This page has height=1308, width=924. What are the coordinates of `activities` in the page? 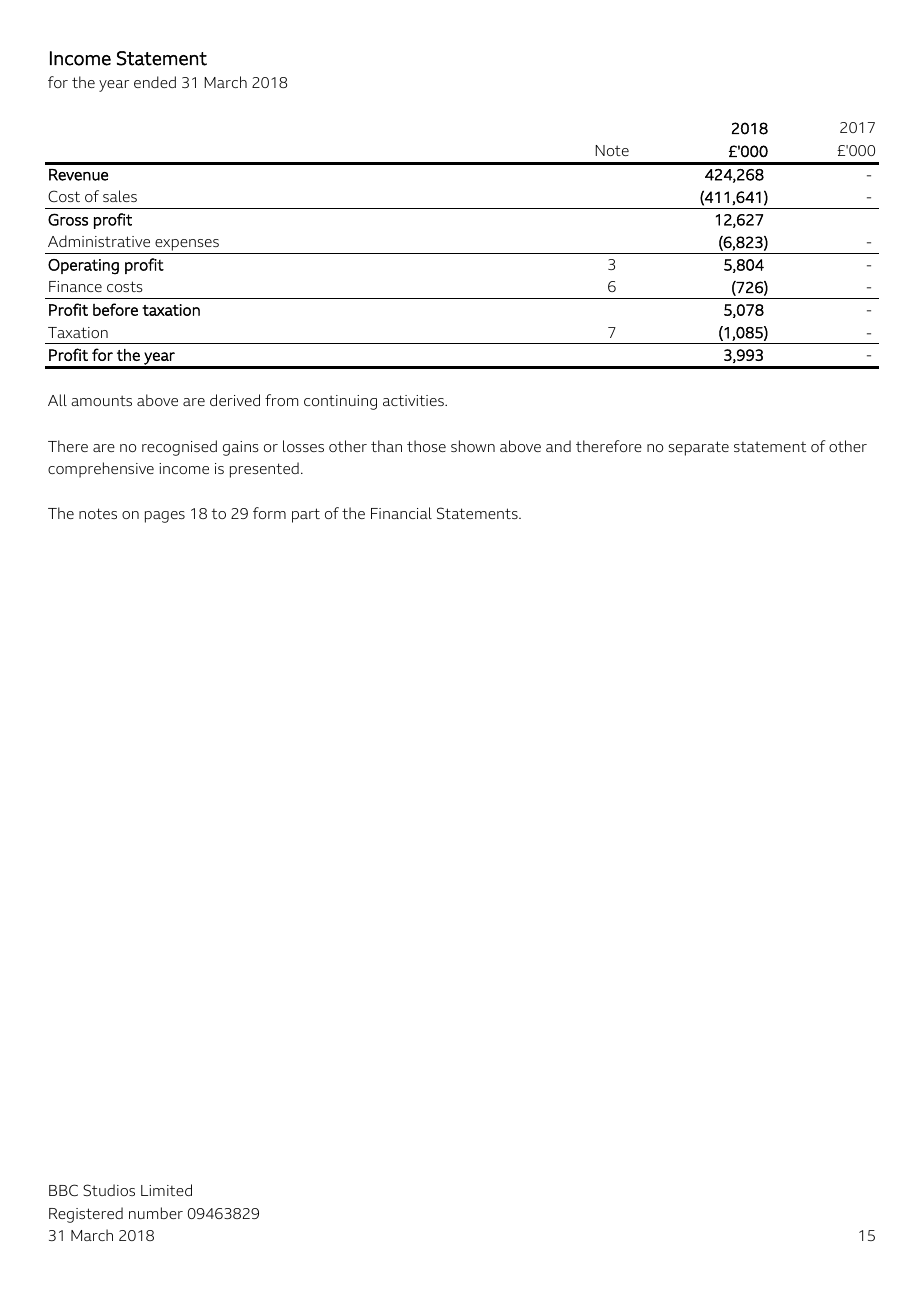 It's located at (414, 400).
